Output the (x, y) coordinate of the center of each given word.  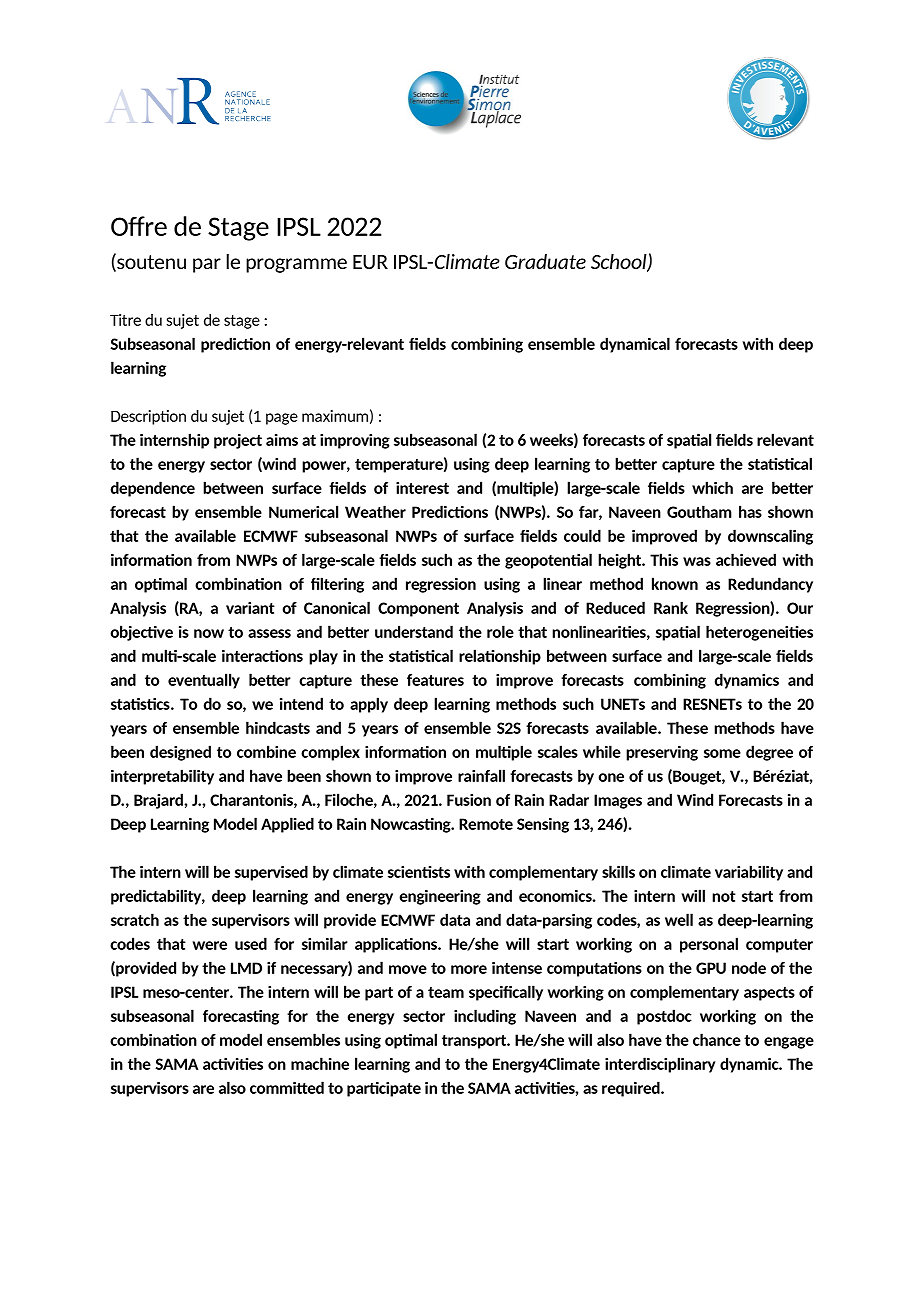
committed (287, 1087)
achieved (746, 559)
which (712, 487)
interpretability (162, 777)
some (722, 753)
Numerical (303, 511)
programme (296, 265)
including (485, 1017)
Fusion (469, 800)
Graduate (545, 261)
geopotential (548, 561)
